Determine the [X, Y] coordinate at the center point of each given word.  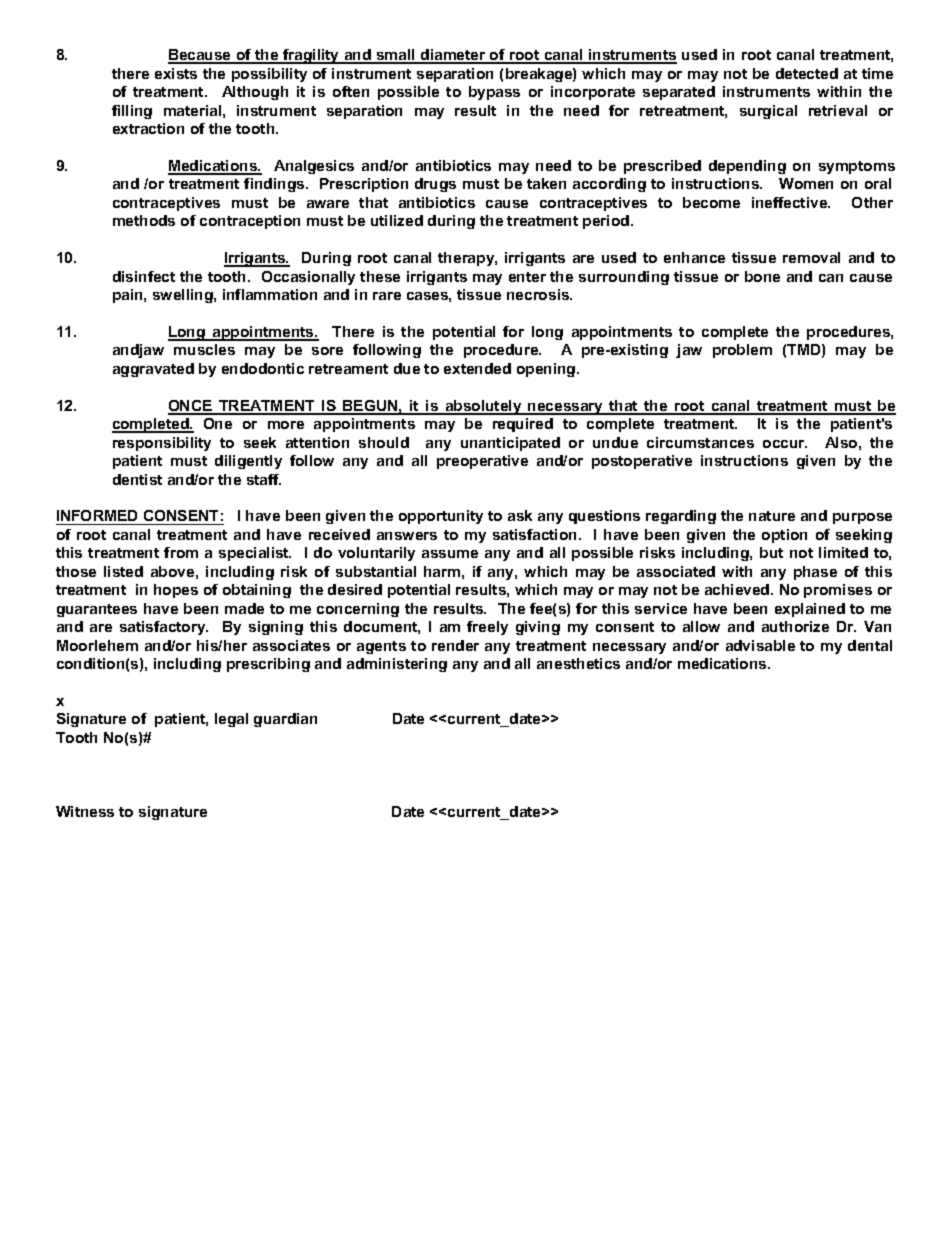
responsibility [162, 444]
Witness [85, 811]
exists [176, 73]
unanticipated [510, 444]
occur [785, 444]
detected [807, 73]
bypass [494, 93]
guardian [285, 720]
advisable [760, 645]
